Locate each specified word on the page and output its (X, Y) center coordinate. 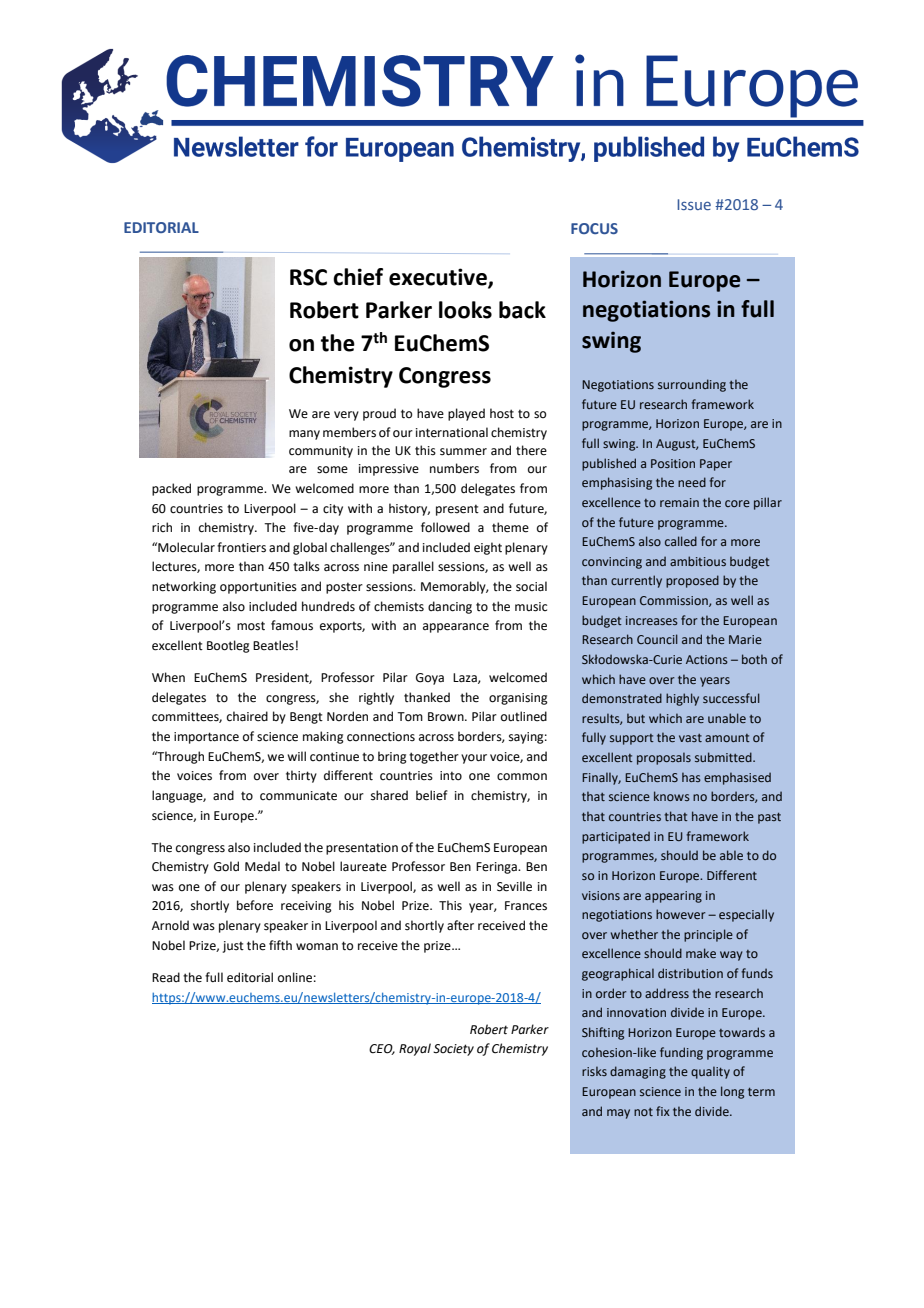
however (680, 914)
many (304, 435)
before (255, 905)
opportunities (258, 588)
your (474, 759)
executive (439, 278)
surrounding (692, 385)
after (460, 925)
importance (206, 738)
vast (690, 738)
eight (488, 548)
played (466, 414)
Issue (694, 204)
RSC (308, 277)
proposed (692, 581)
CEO (382, 1049)
